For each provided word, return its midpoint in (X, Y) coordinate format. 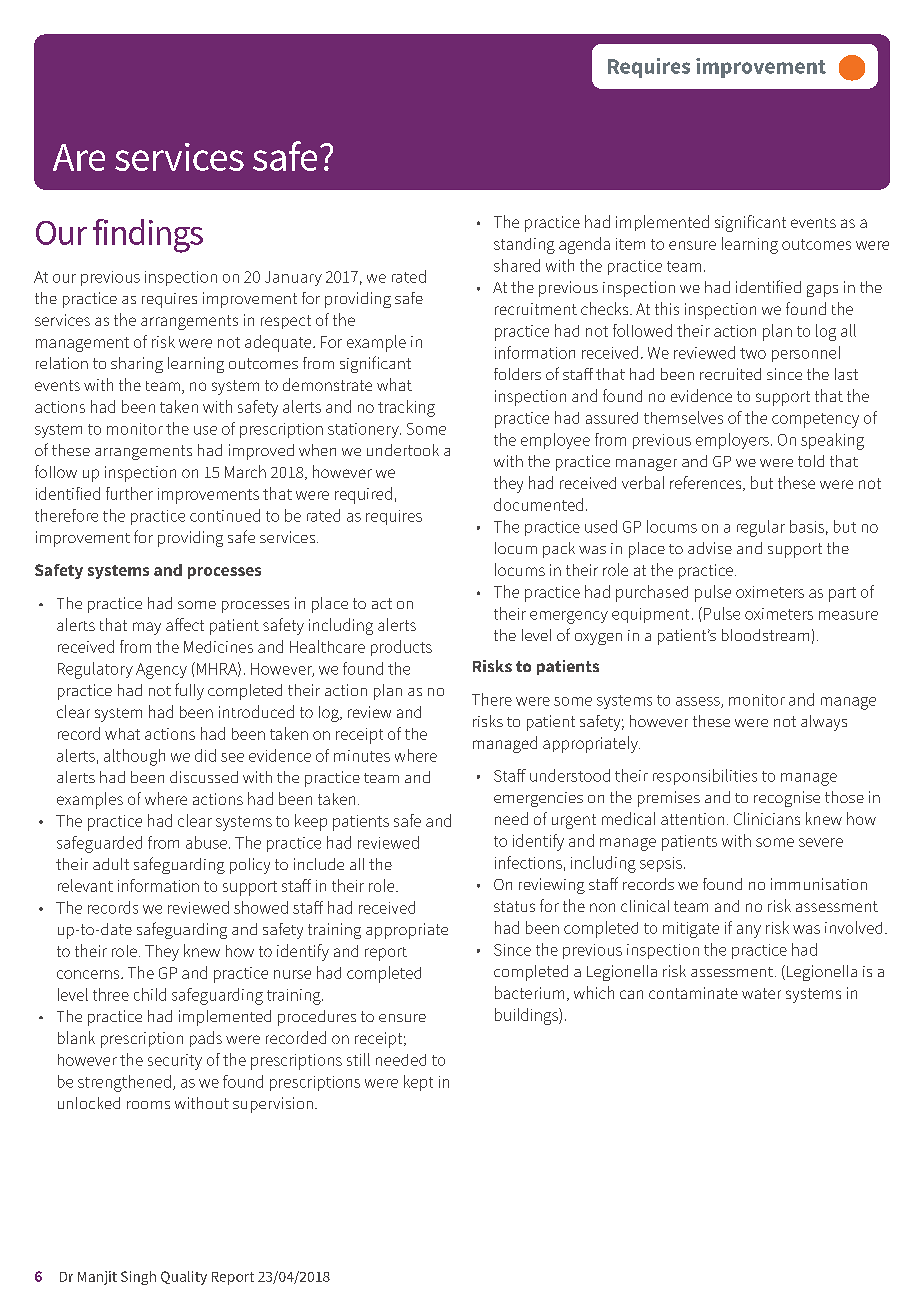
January (293, 278)
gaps (822, 291)
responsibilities (705, 777)
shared (517, 265)
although (134, 757)
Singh (138, 1278)
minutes (362, 756)
